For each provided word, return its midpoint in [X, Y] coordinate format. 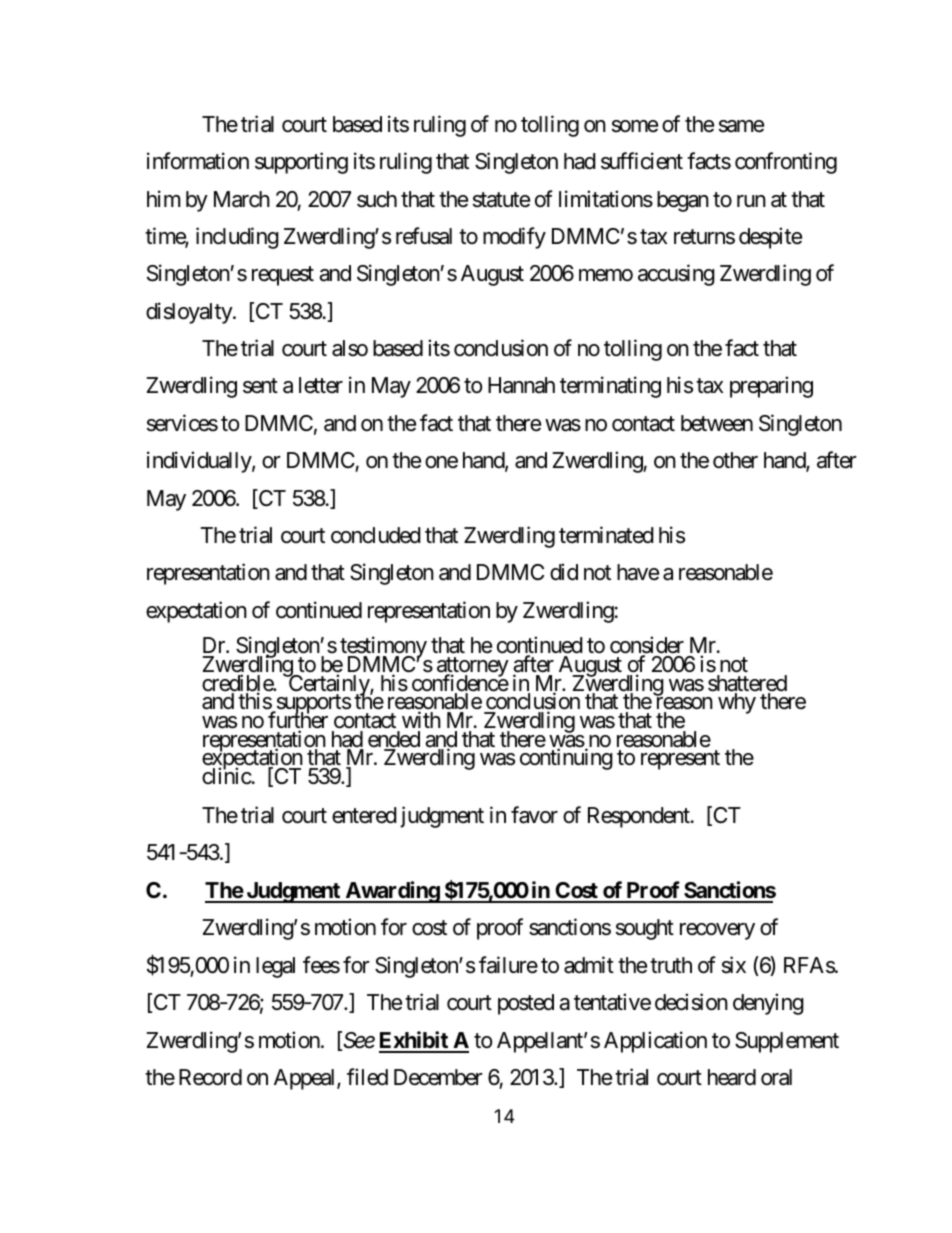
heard [732, 1077]
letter [321, 385]
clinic [227, 776]
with [421, 719]
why [737, 703]
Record [210, 1077]
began [683, 201]
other [735, 460]
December [438, 1077]
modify [514, 238]
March [242, 199]
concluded [376, 535]
